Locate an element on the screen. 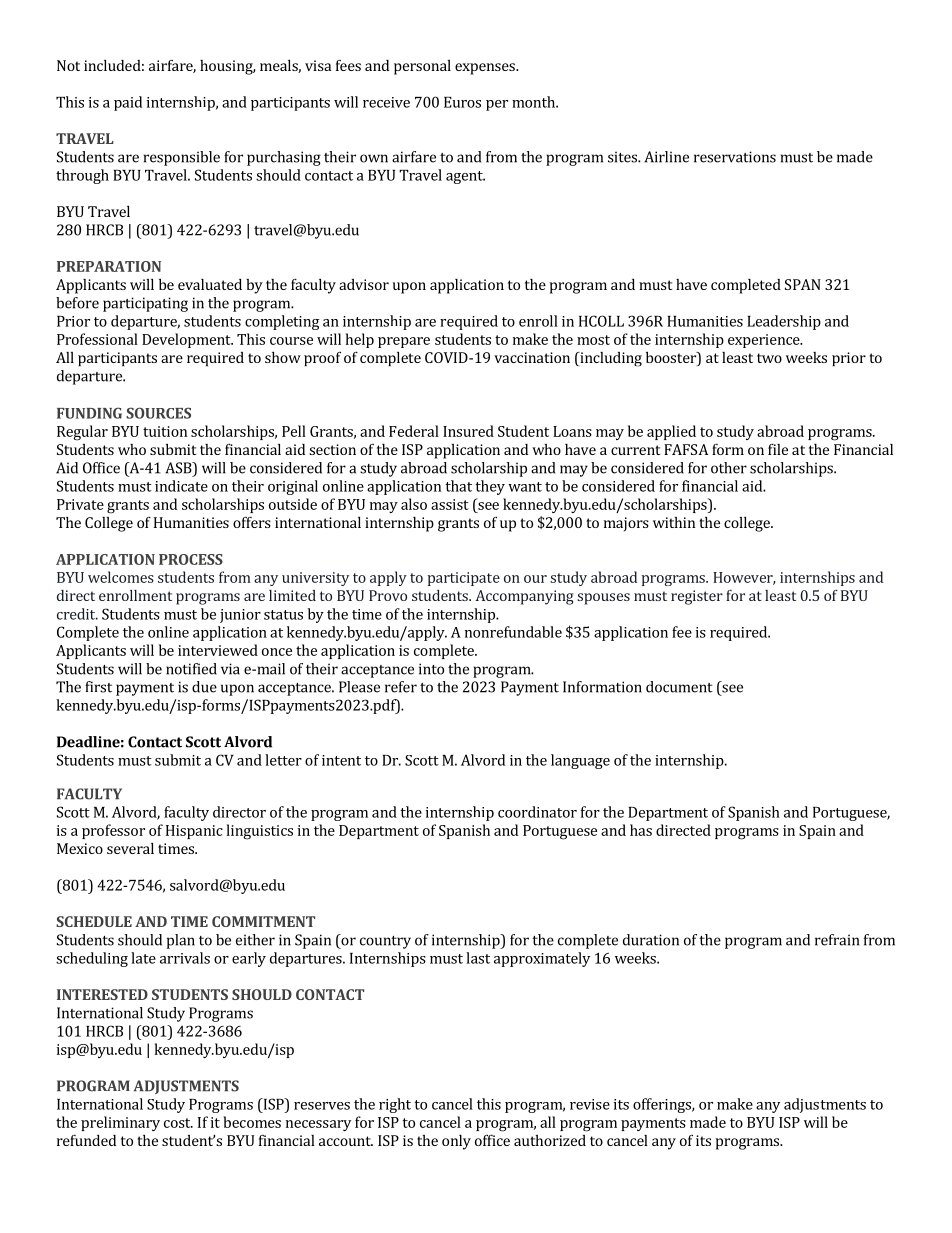 The width and height of the screenshot is (952, 1233). tuition is located at coordinates (165, 431).
